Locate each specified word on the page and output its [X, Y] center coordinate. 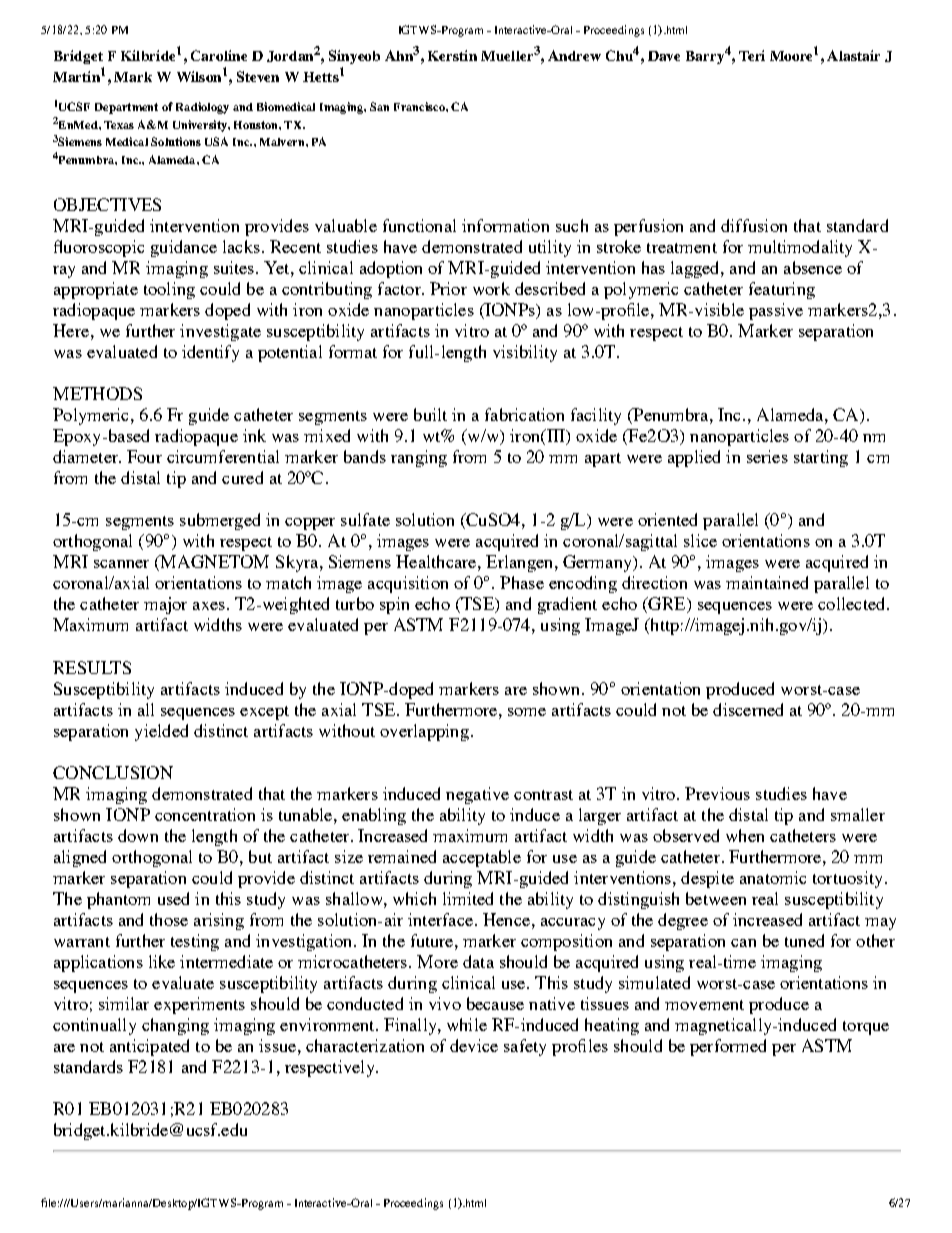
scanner [121, 564]
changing [175, 1026]
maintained [767, 582]
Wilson [199, 76]
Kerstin [452, 55]
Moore [791, 56]
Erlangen [521, 563]
